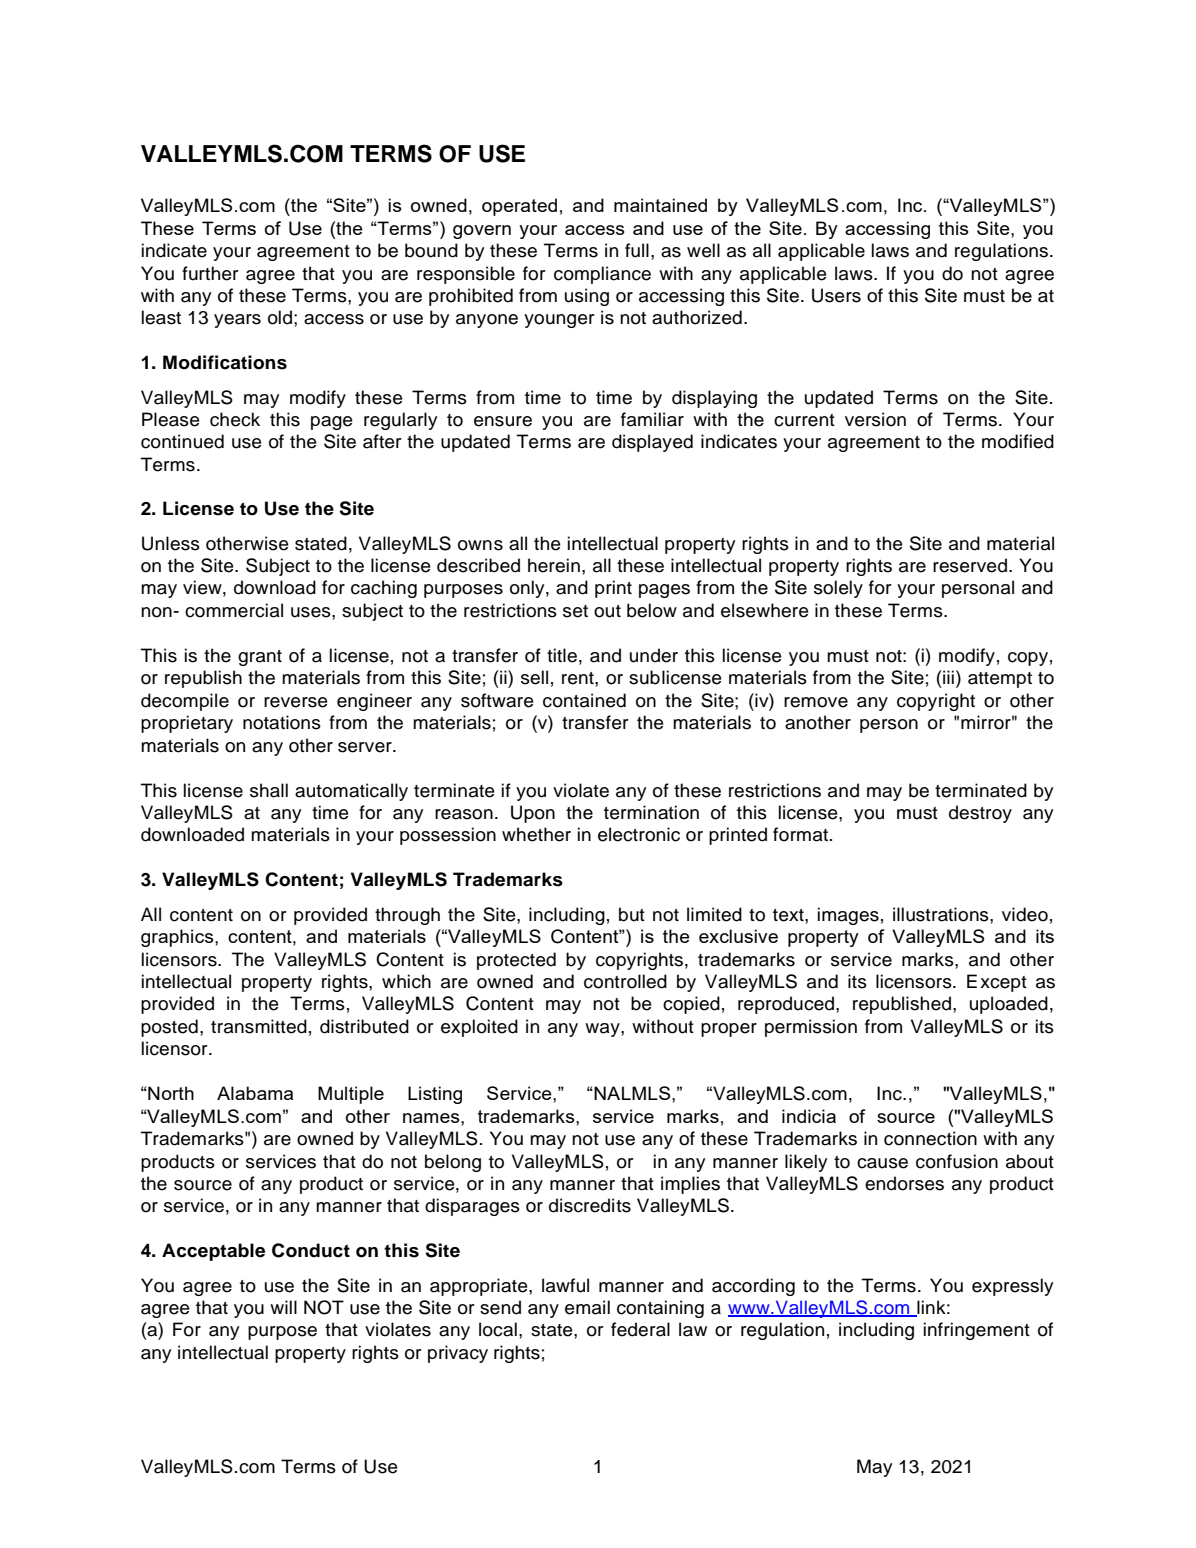  I want to click on full, so click(637, 250).
